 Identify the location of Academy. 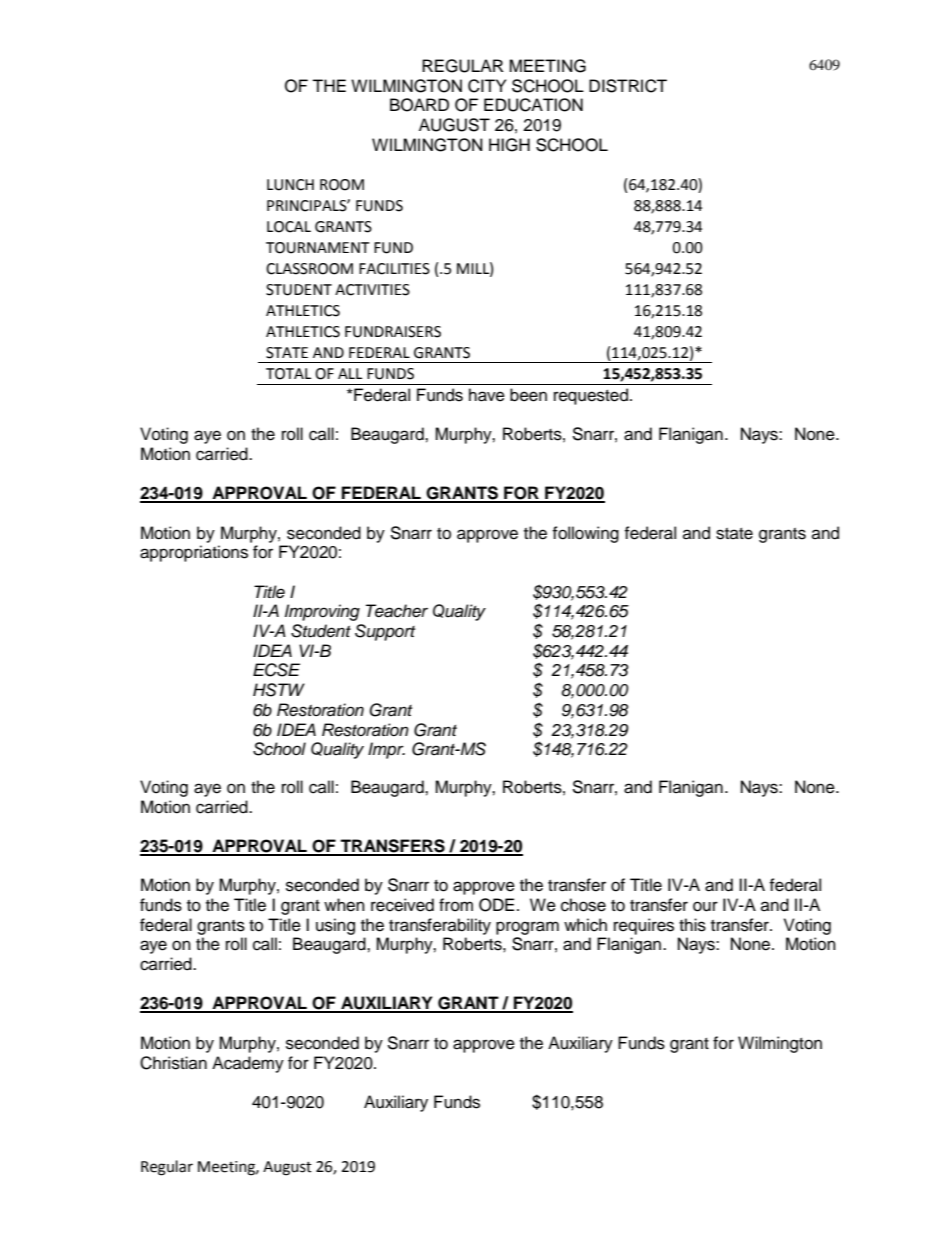
(248, 1064).
